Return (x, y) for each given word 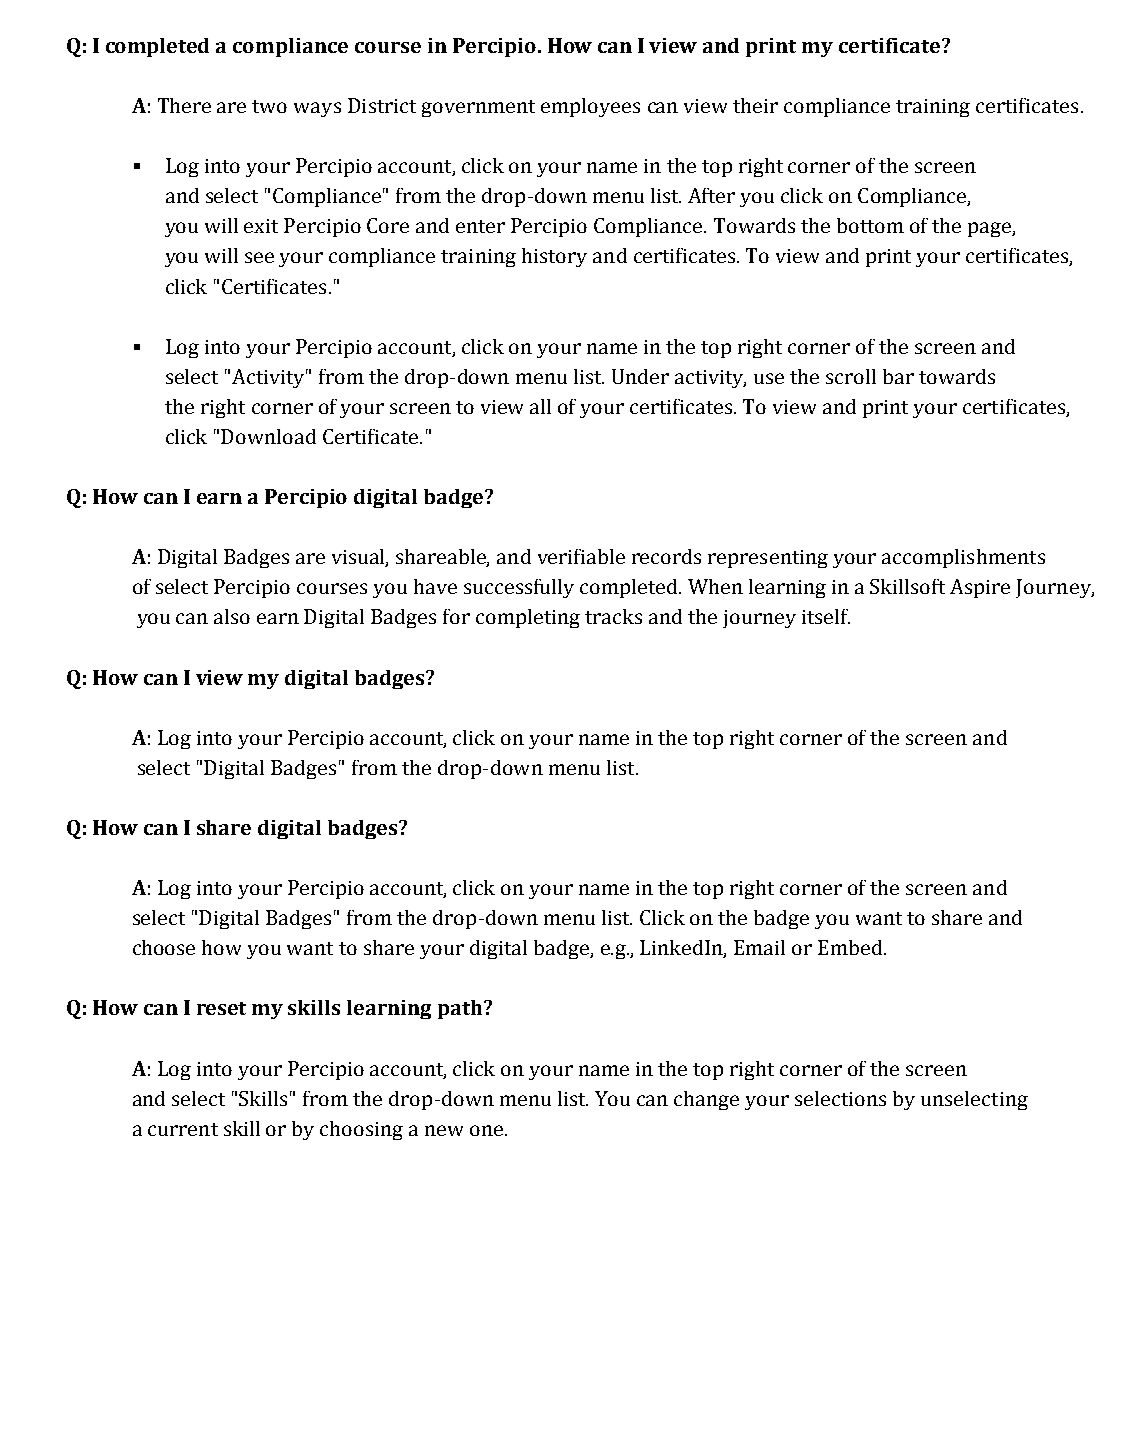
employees (590, 107)
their (755, 105)
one (486, 1130)
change (706, 1100)
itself (826, 616)
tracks (613, 616)
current (183, 1129)
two (269, 106)
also (232, 616)
